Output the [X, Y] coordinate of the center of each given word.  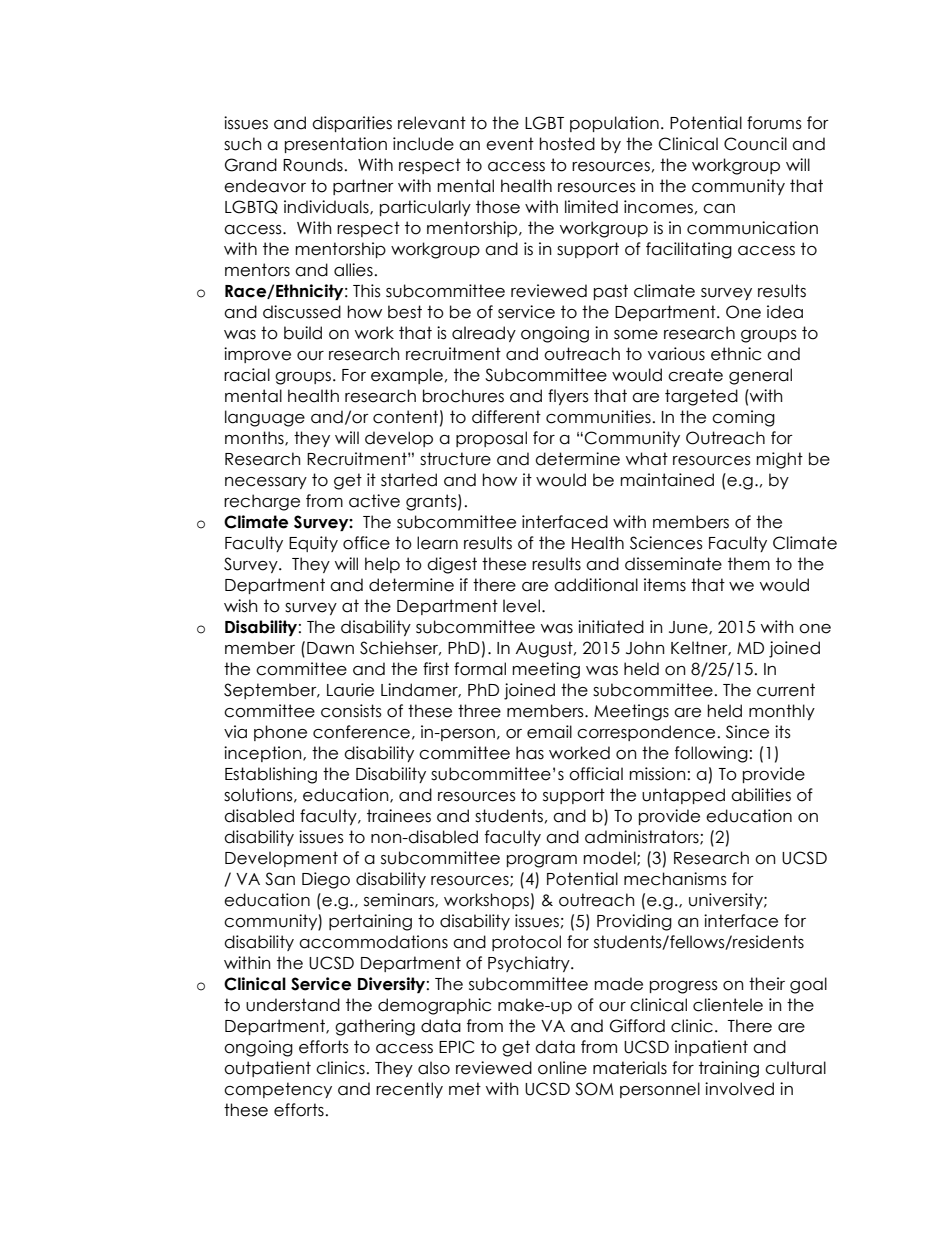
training [729, 1069]
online [562, 1068]
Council [755, 144]
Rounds [313, 165]
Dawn [330, 648]
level [521, 606]
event [510, 144]
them [749, 564]
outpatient [267, 1069]
